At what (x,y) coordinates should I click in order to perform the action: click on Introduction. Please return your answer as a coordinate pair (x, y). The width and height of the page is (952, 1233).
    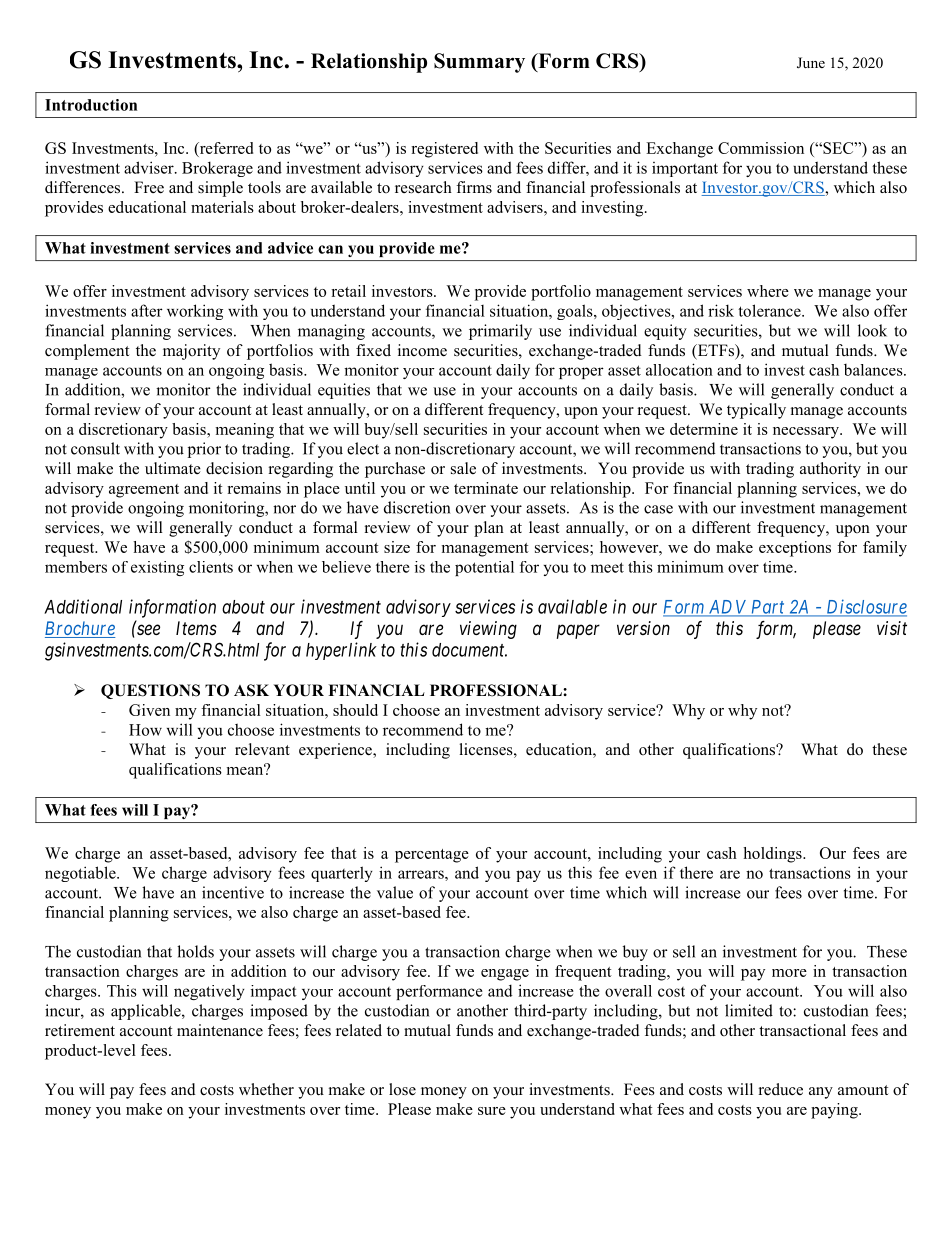
    Looking at the image, I should click on (91, 105).
